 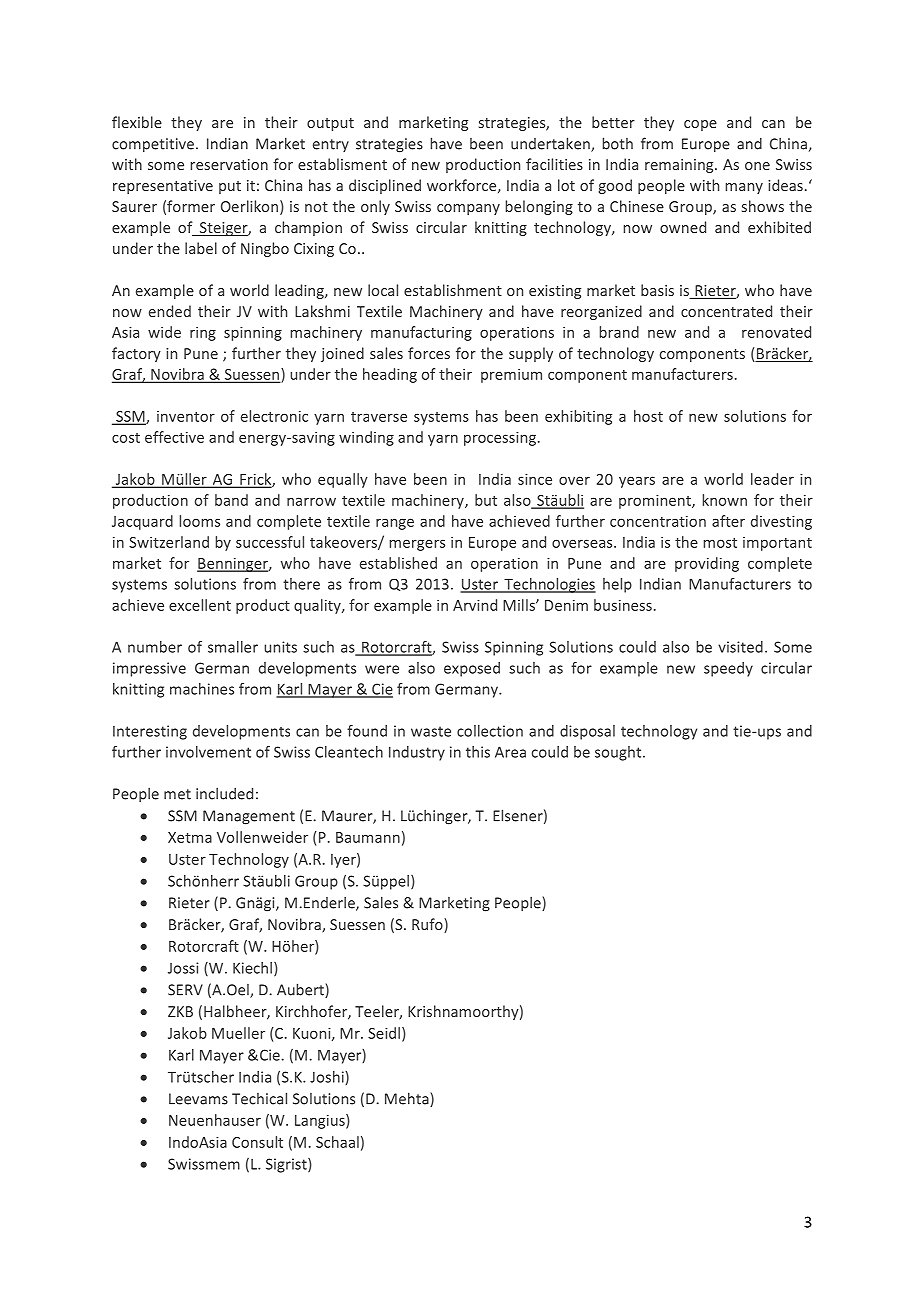 What do you see at coordinates (680, 166) in the page?
I see `remaining` at bounding box center [680, 166].
